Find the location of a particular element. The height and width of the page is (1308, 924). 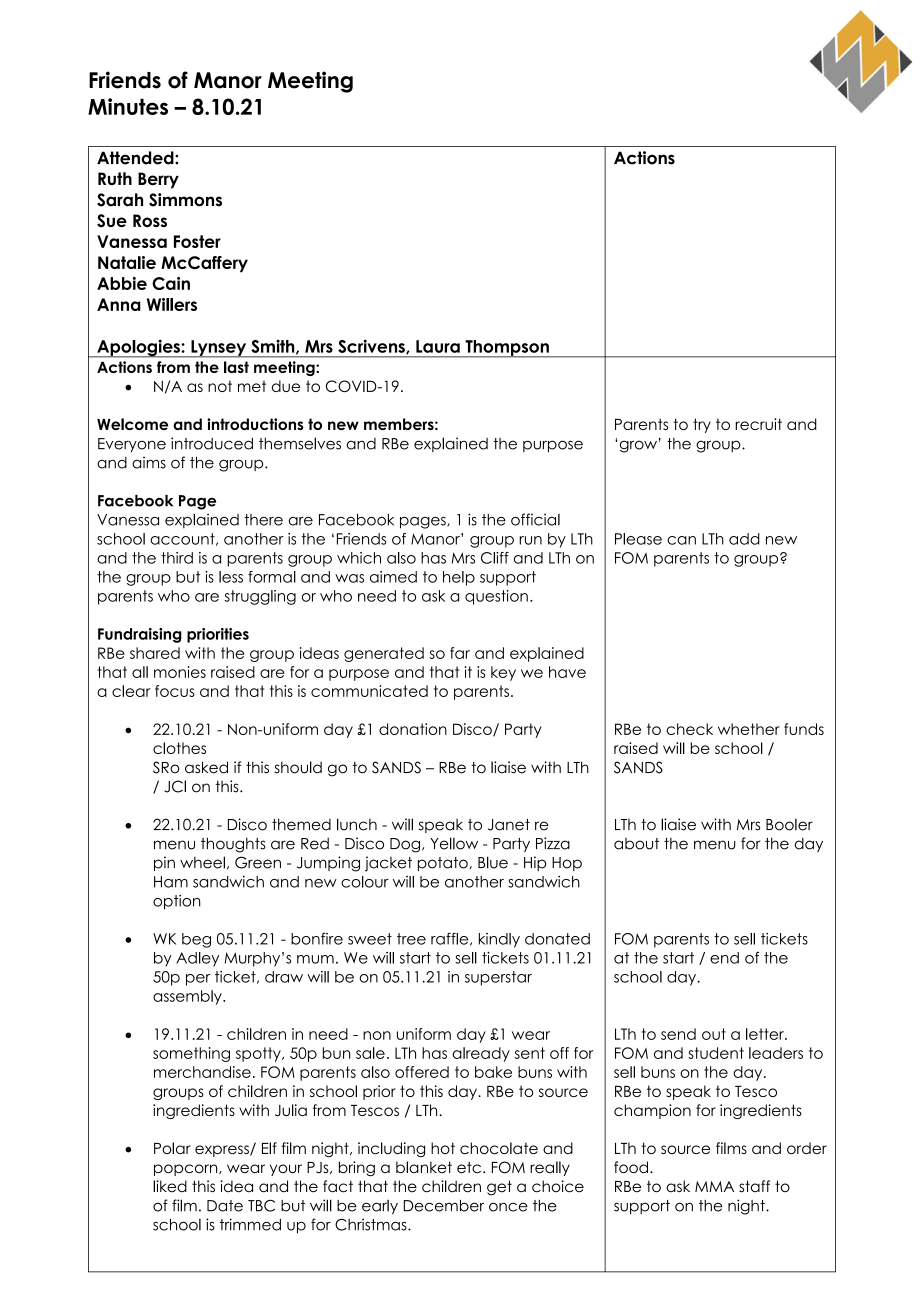

far is located at coordinates (460, 653).
